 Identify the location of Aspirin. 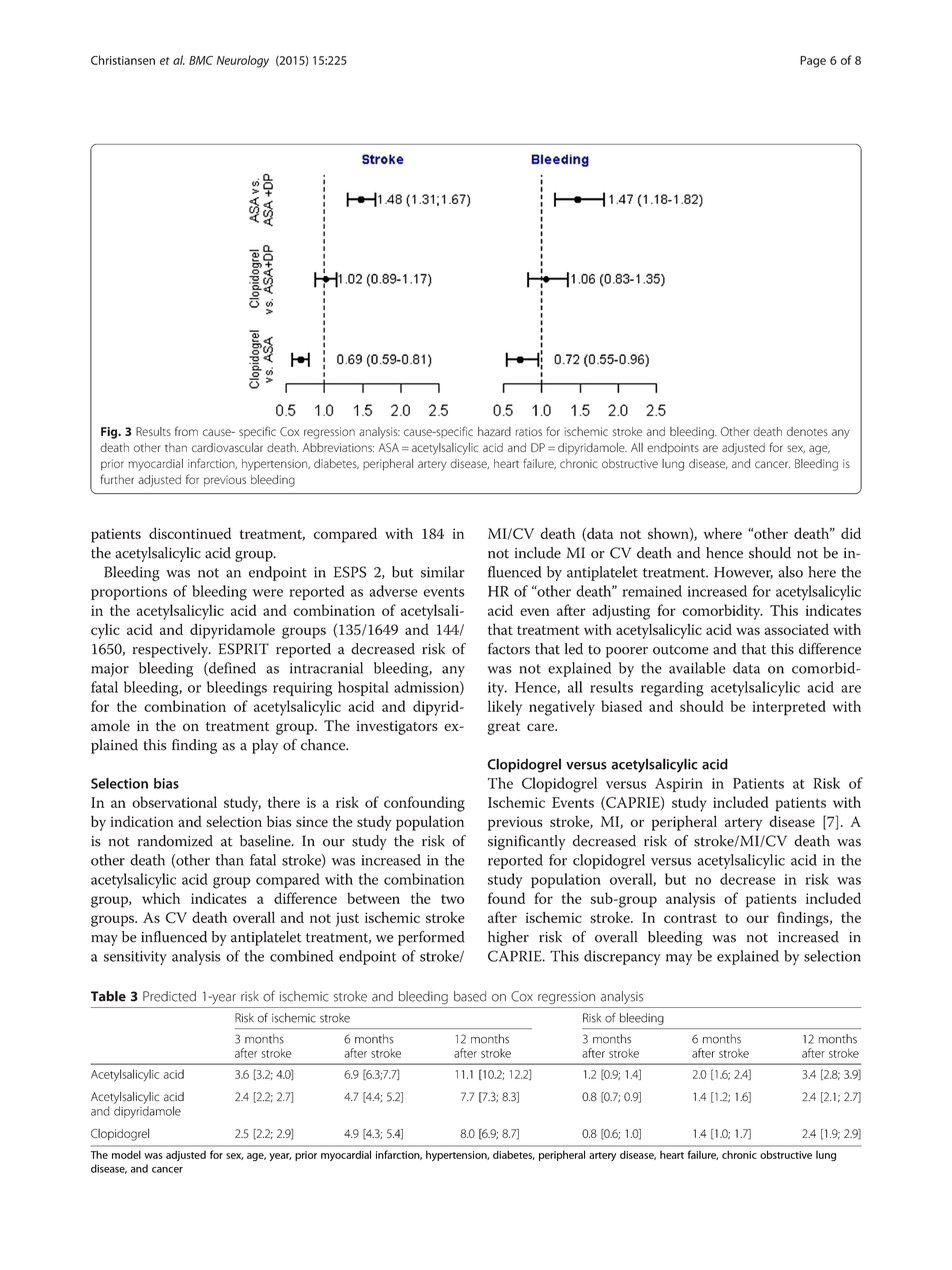
(679, 785).
